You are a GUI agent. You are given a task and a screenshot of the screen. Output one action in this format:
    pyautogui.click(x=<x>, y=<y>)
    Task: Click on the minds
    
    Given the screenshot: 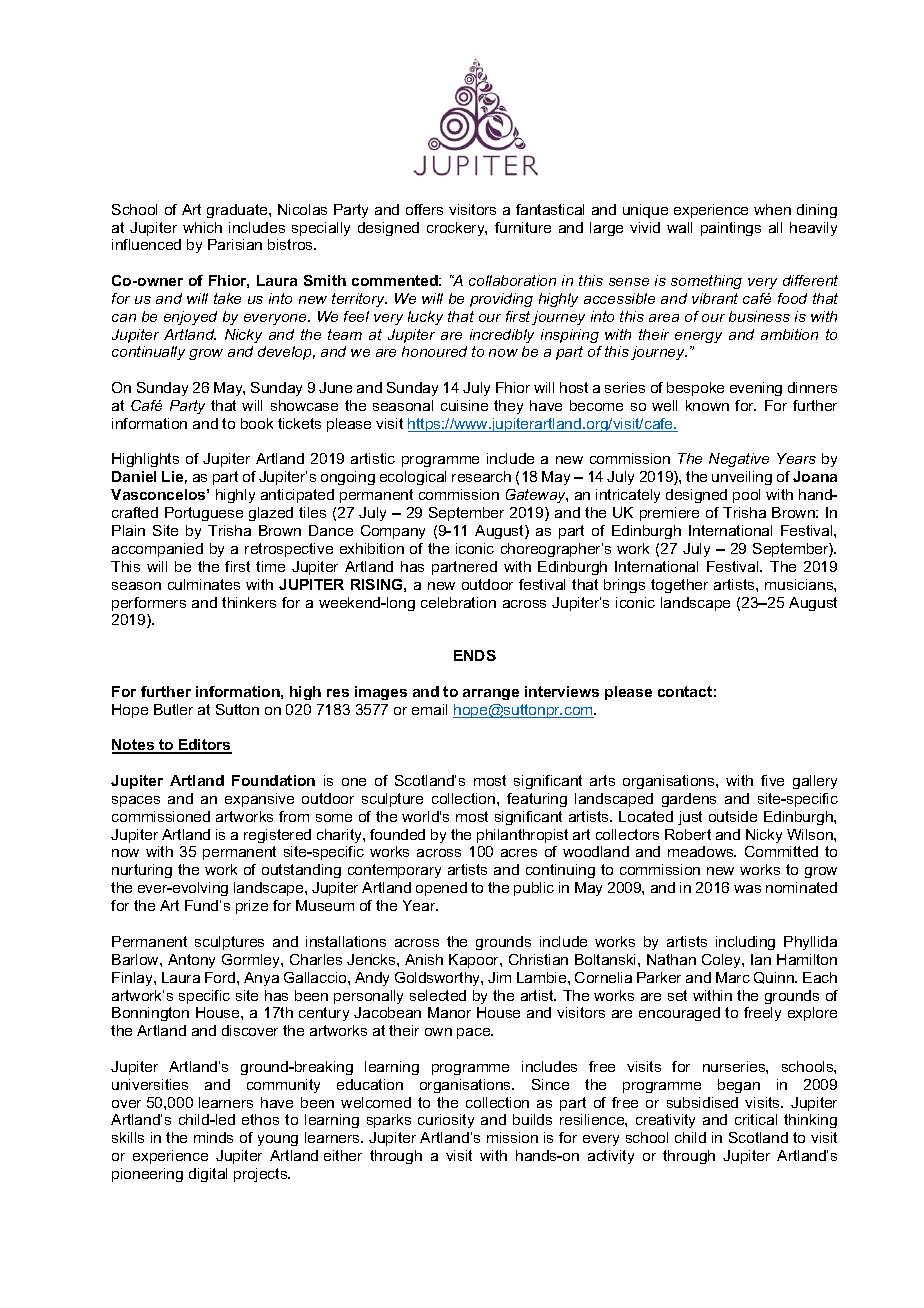 What is the action you would take?
    pyautogui.click(x=213, y=1137)
